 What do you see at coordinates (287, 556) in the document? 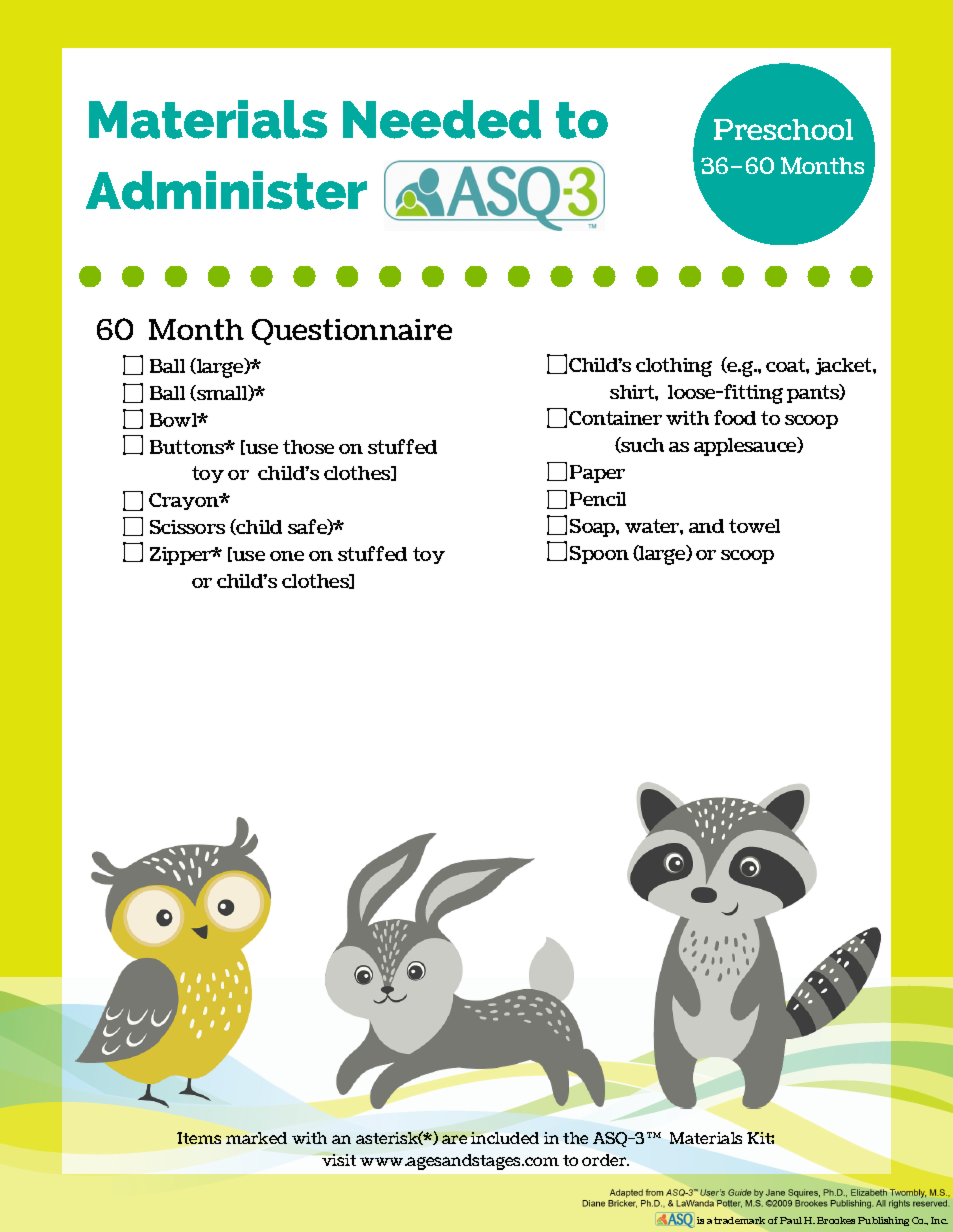
I see `one` at bounding box center [287, 556].
